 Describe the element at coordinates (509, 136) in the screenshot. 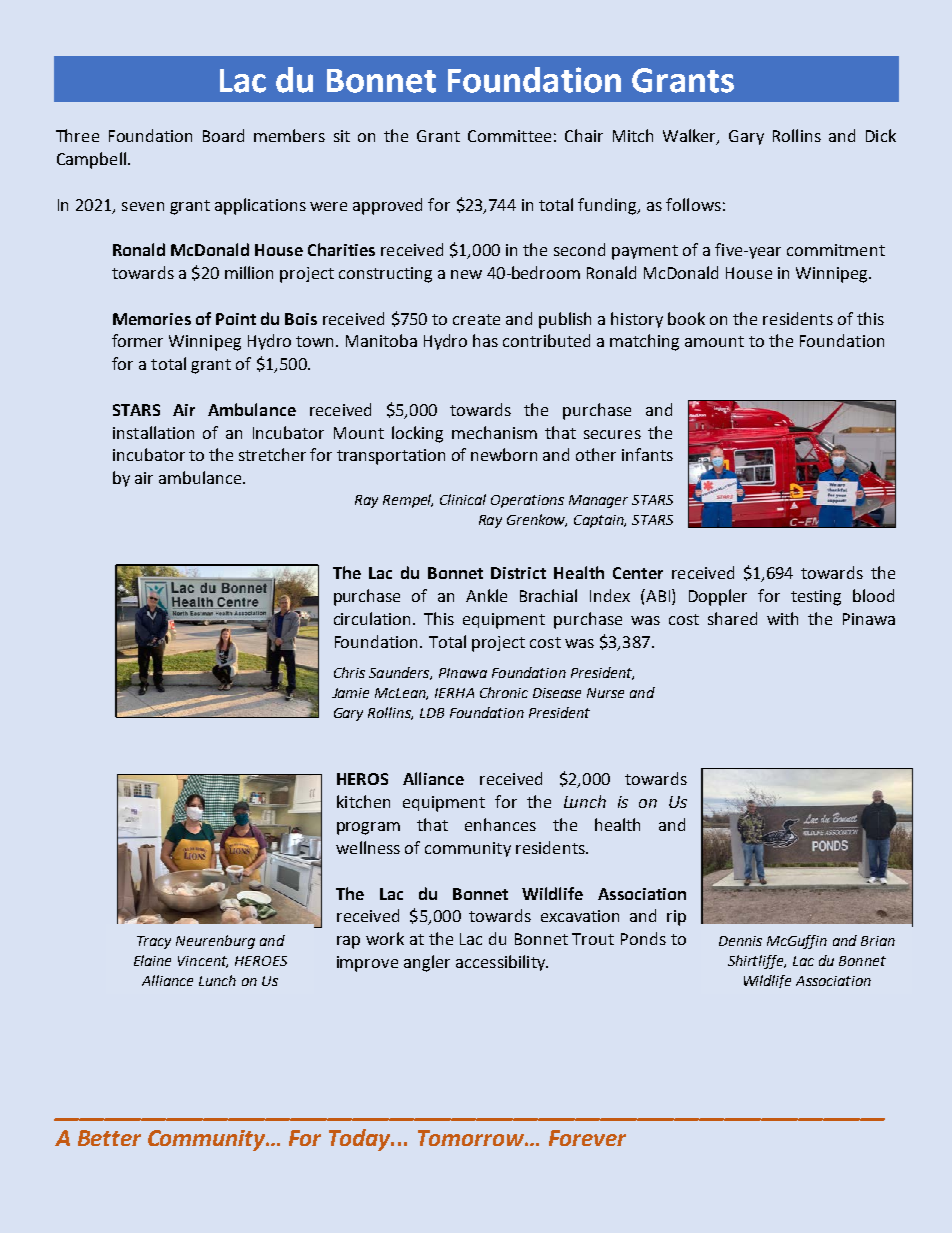

I see `Committee` at that location.
